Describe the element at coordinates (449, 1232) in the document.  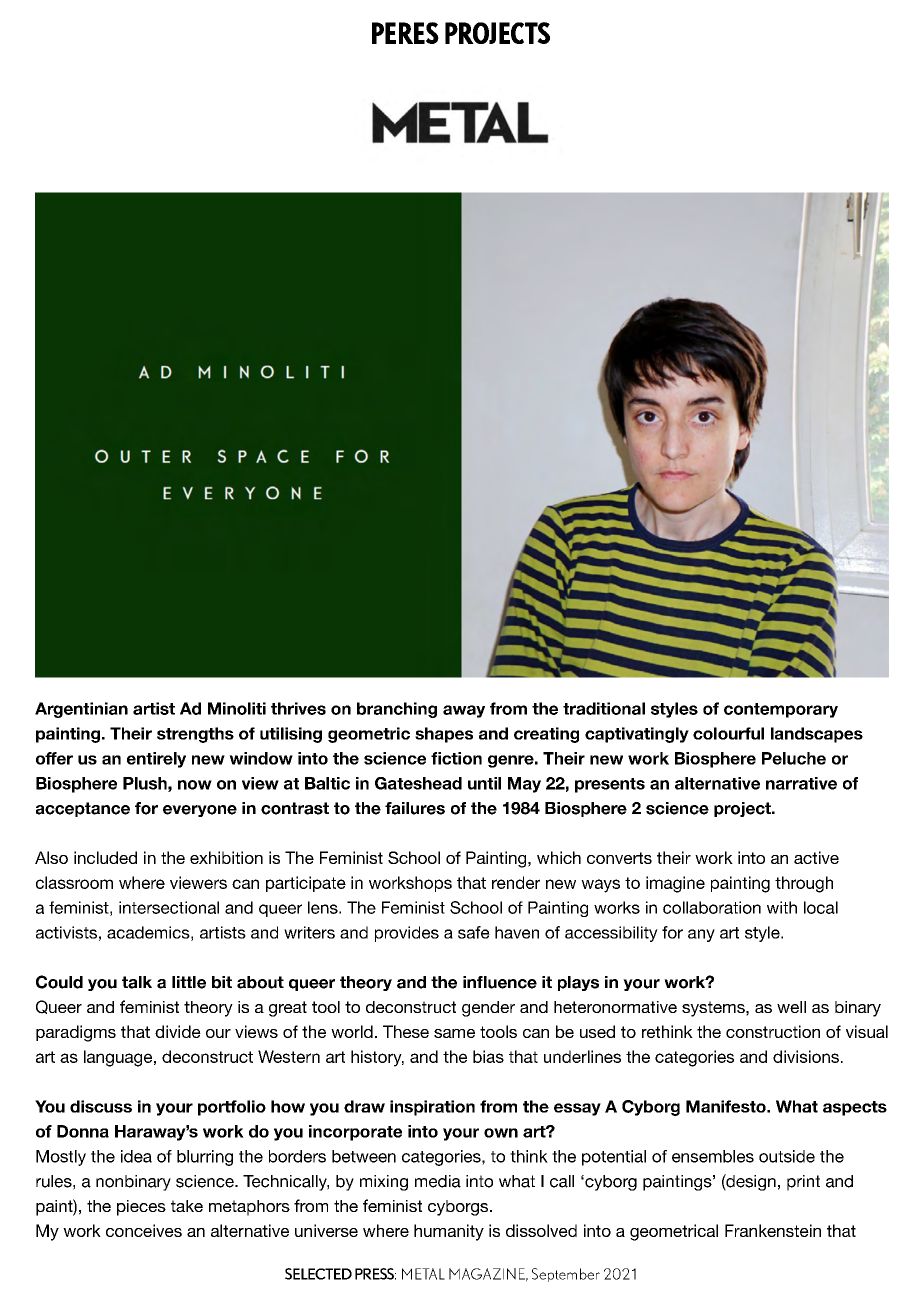
I see `humanity` at that location.
